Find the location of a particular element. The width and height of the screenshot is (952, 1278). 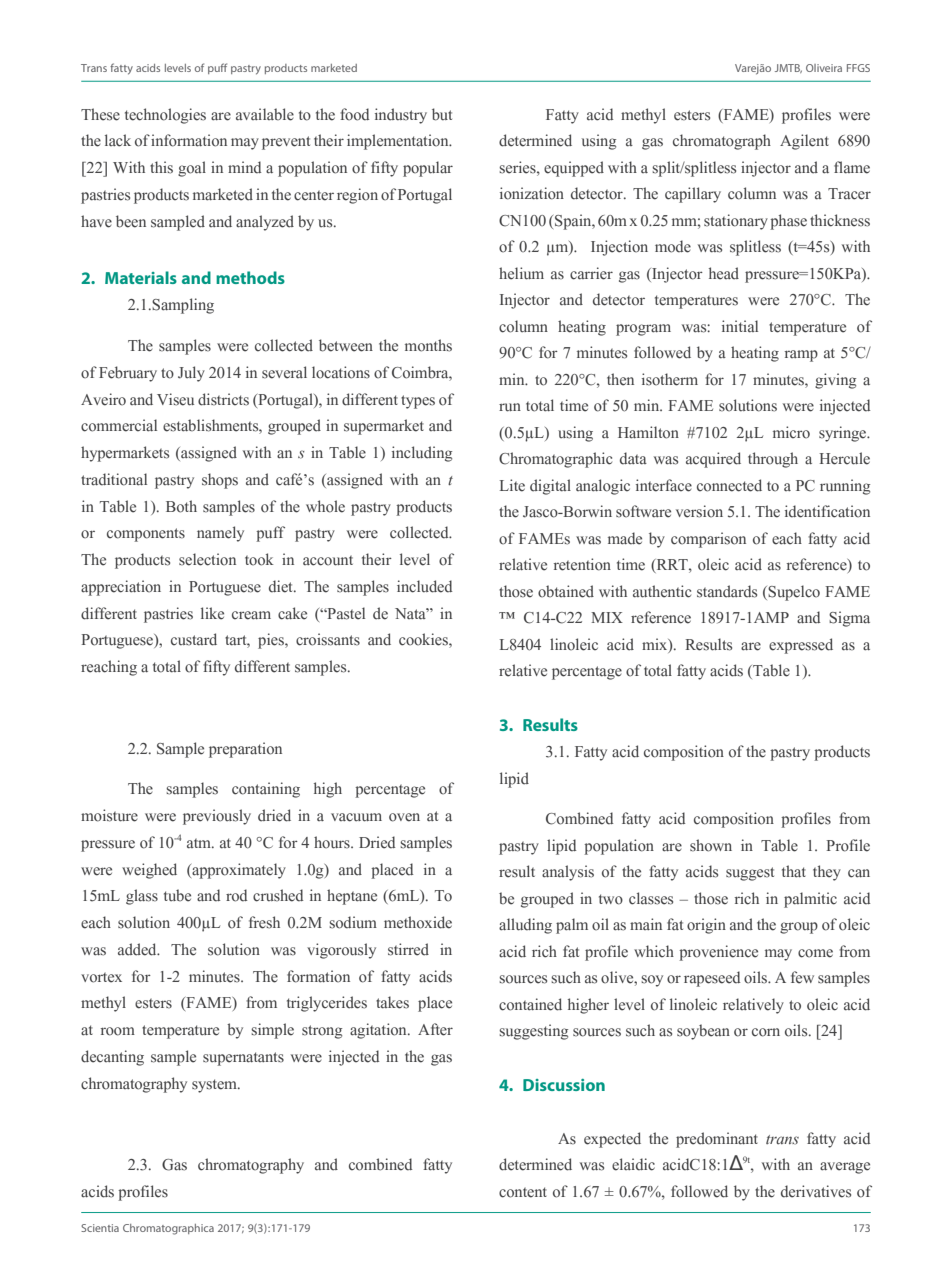

atm is located at coordinates (200, 843).
